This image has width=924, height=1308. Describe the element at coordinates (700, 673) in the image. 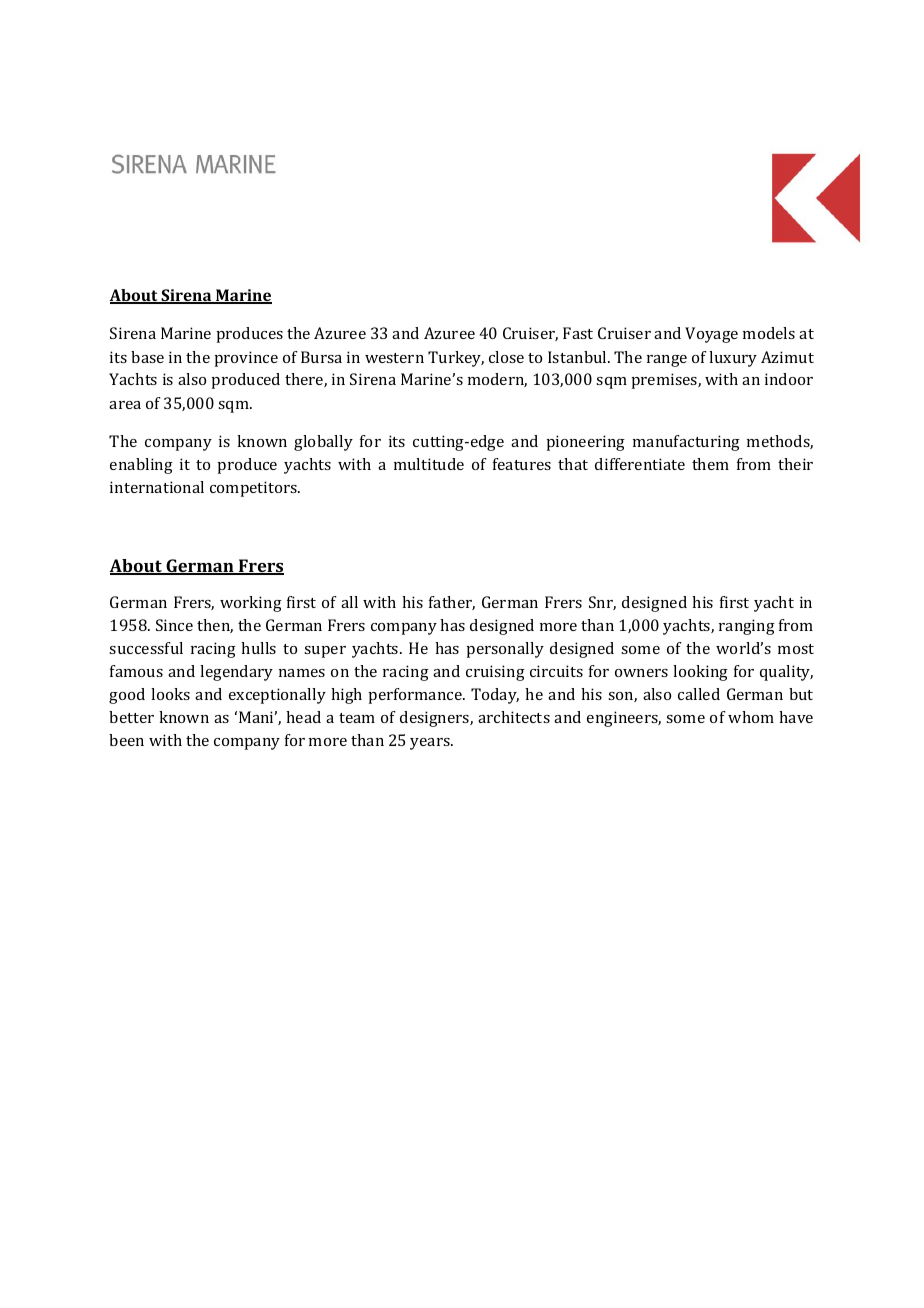

I see `looking` at that location.
